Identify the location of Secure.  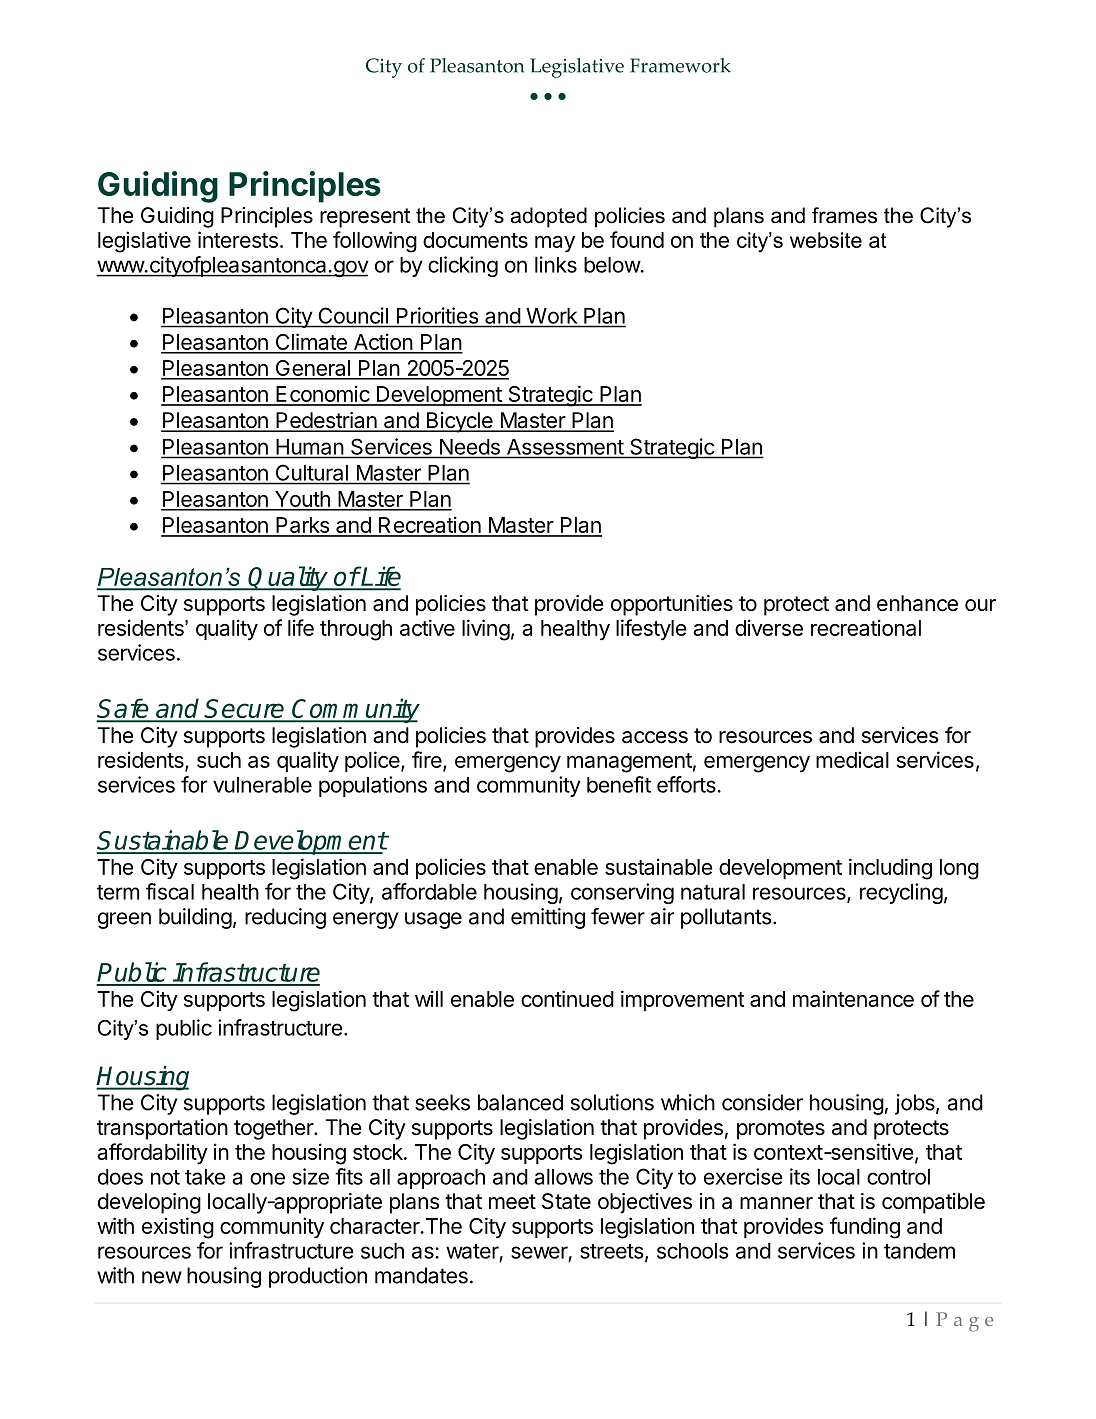
(245, 710).
